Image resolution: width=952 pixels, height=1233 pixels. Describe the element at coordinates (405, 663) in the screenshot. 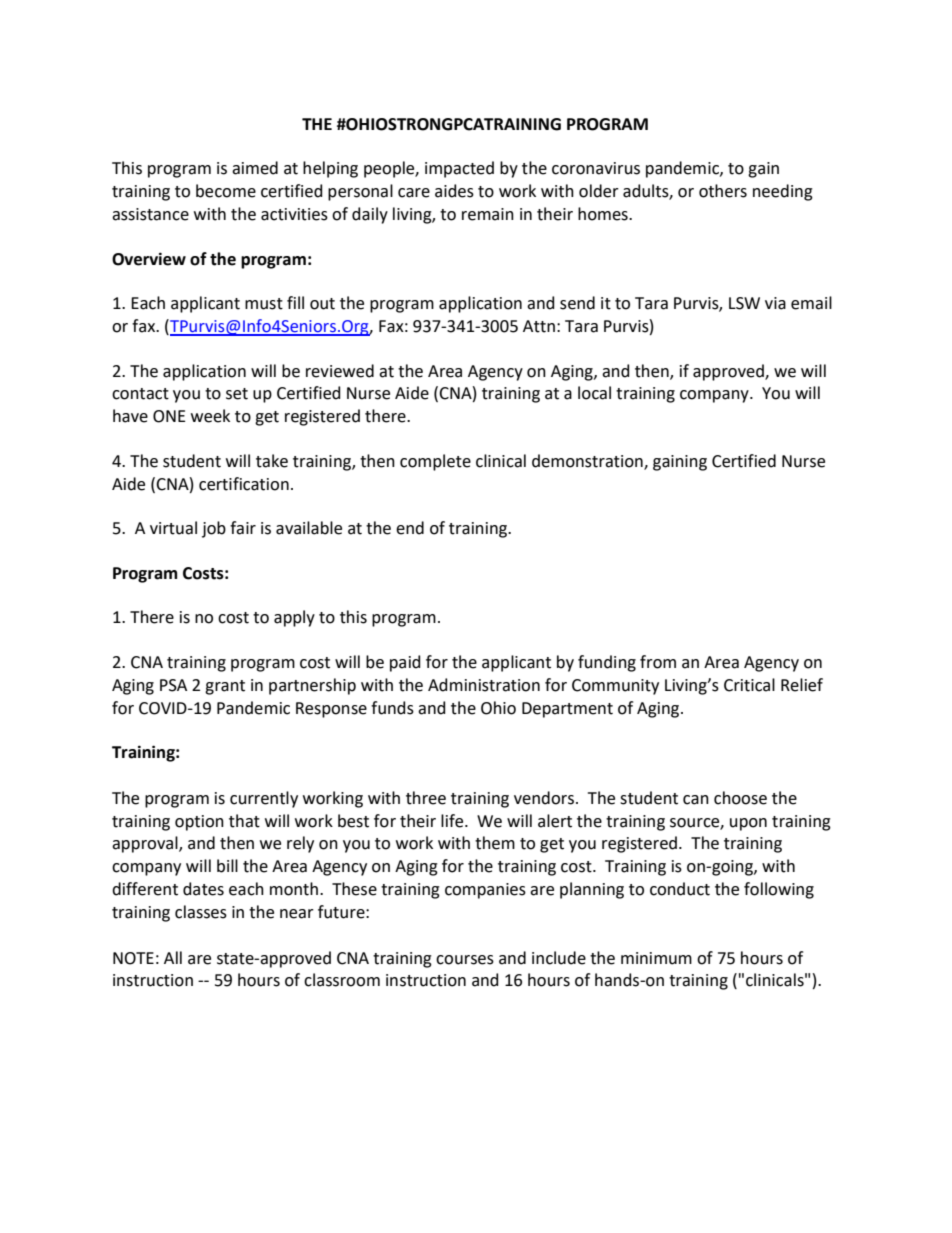

I see `paid` at that location.
